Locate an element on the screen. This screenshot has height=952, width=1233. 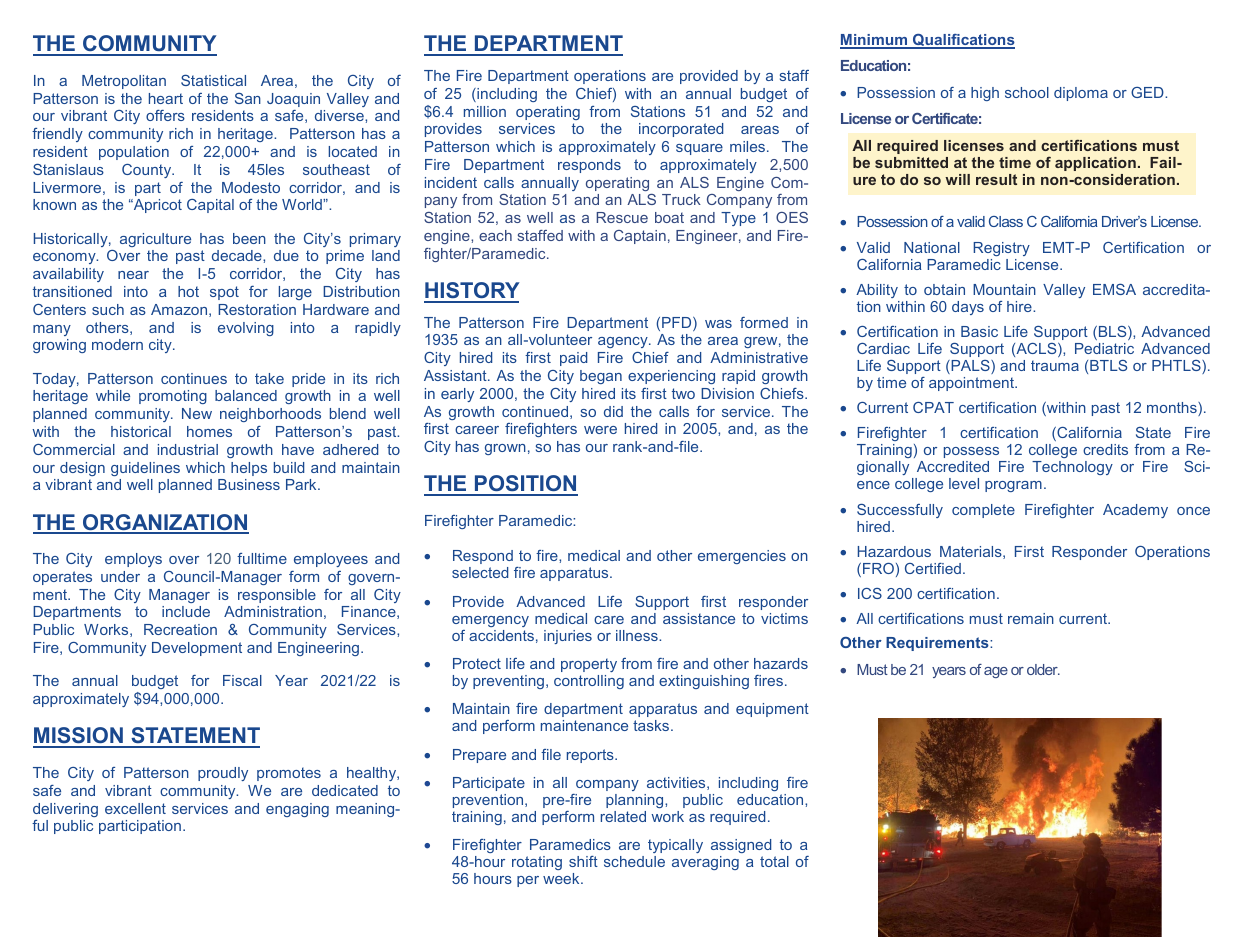
agency is located at coordinates (624, 342).
